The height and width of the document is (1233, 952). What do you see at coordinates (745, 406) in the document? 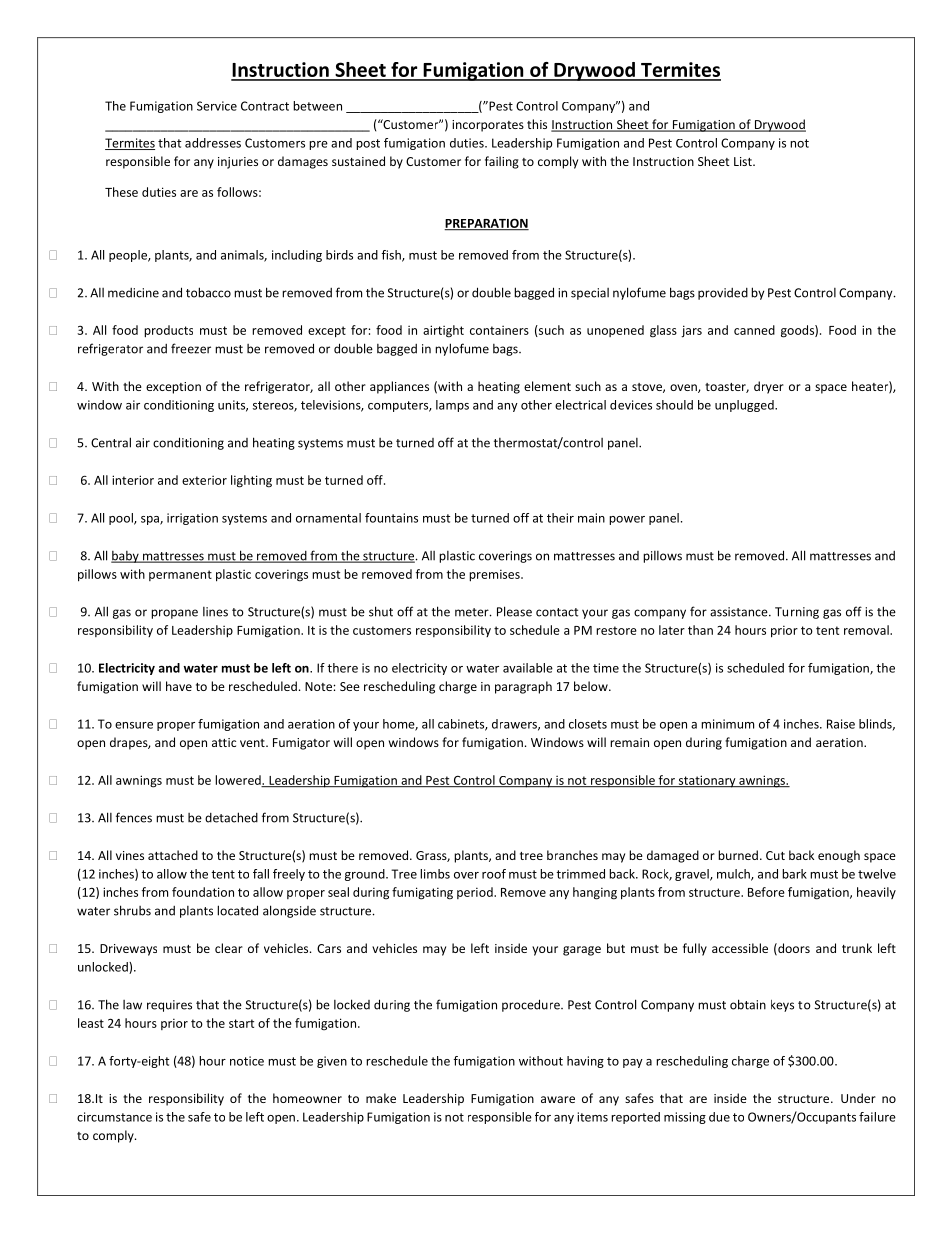
I see `unplugged` at bounding box center [745, 406].
